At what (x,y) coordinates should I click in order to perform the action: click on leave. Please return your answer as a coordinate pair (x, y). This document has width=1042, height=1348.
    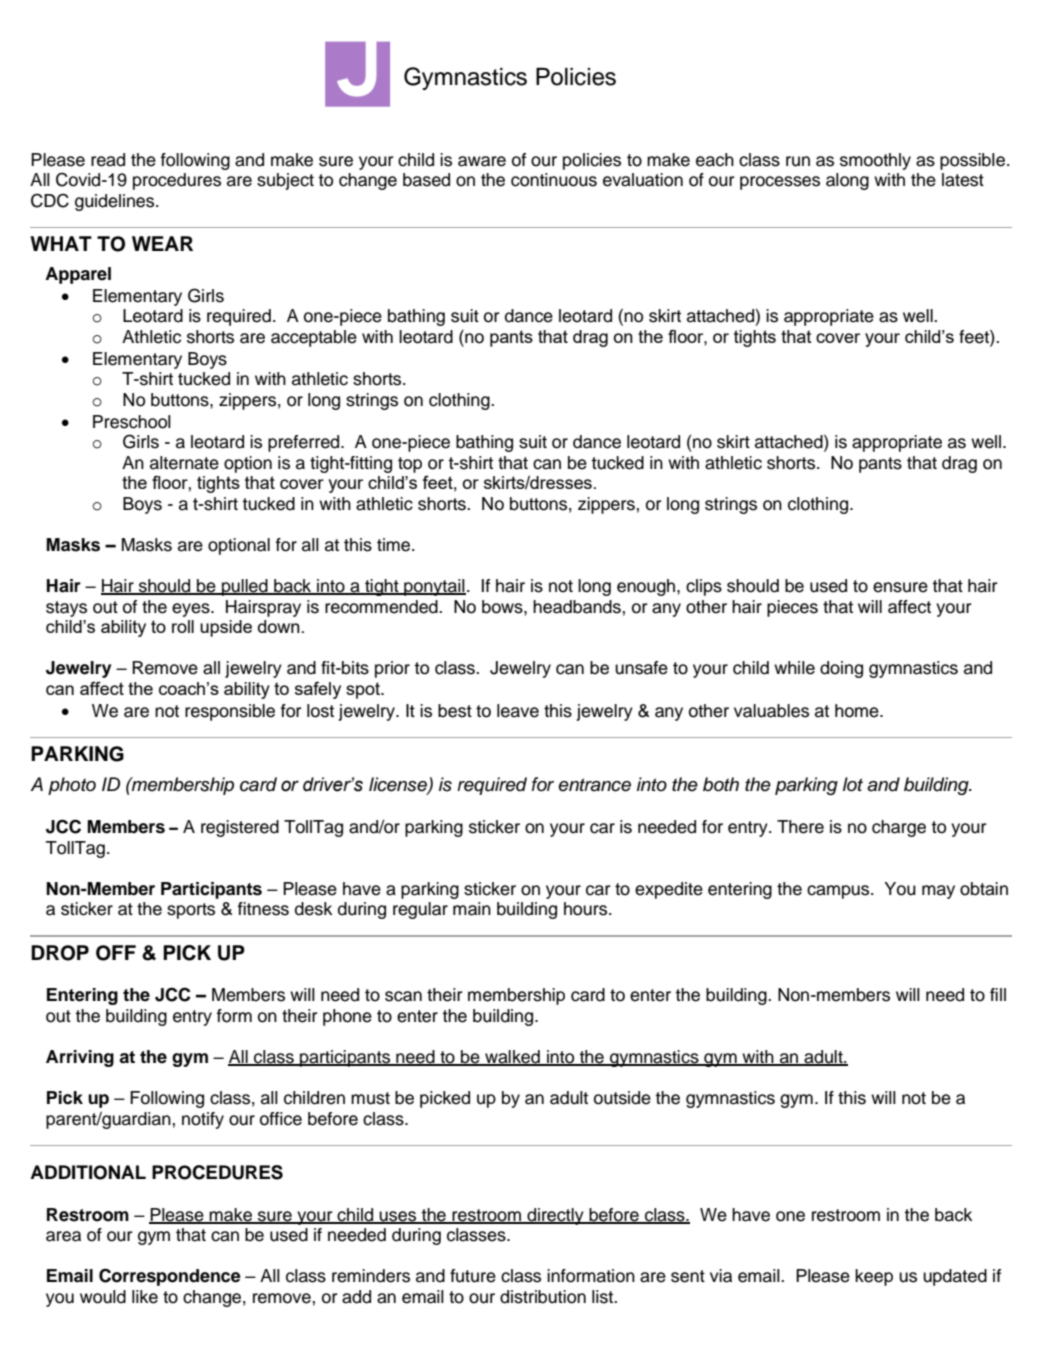
    Looking at the image, I should click on (518, 711).
